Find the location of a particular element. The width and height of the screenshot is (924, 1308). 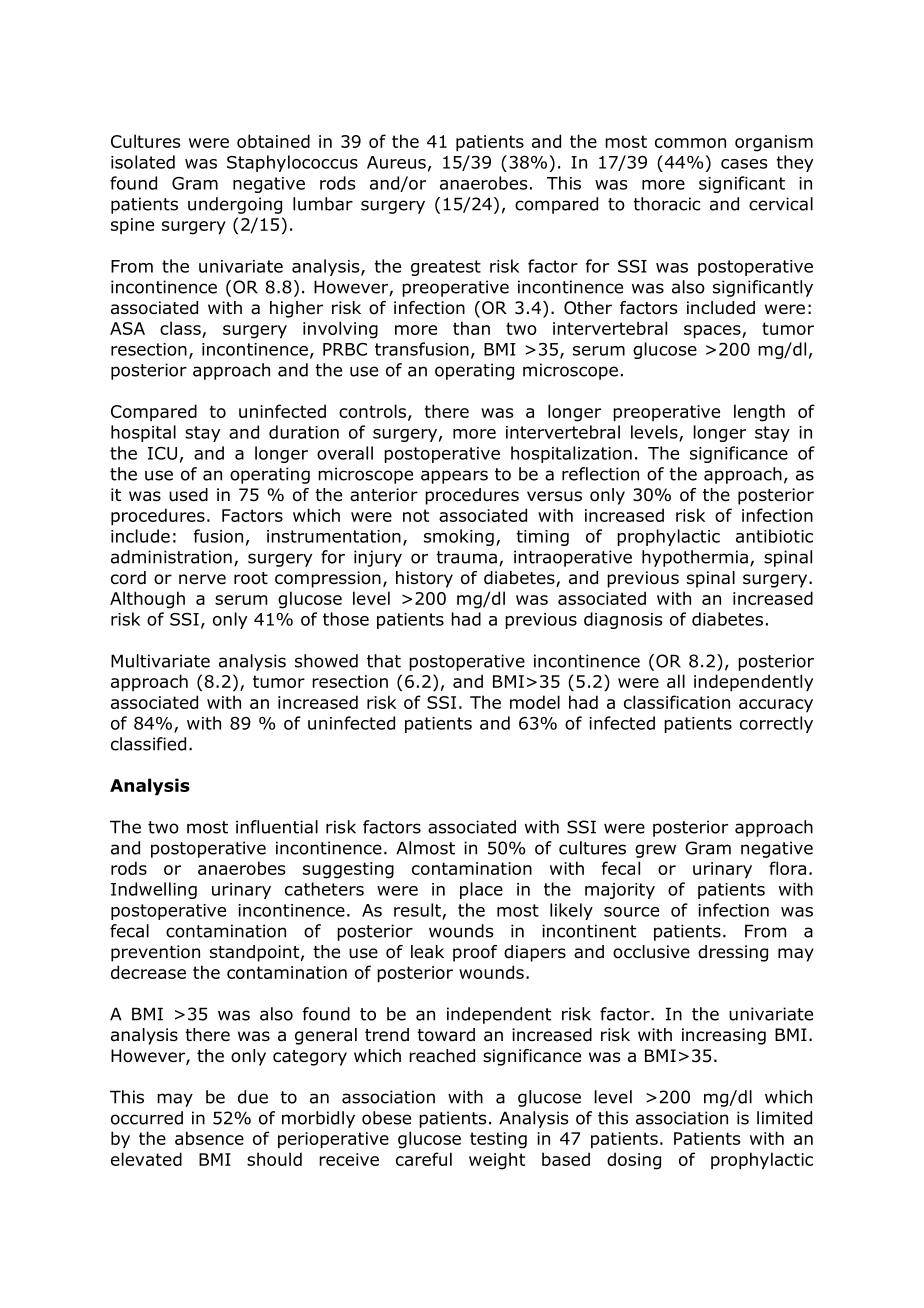

length is located at coordinates (759, 413).
